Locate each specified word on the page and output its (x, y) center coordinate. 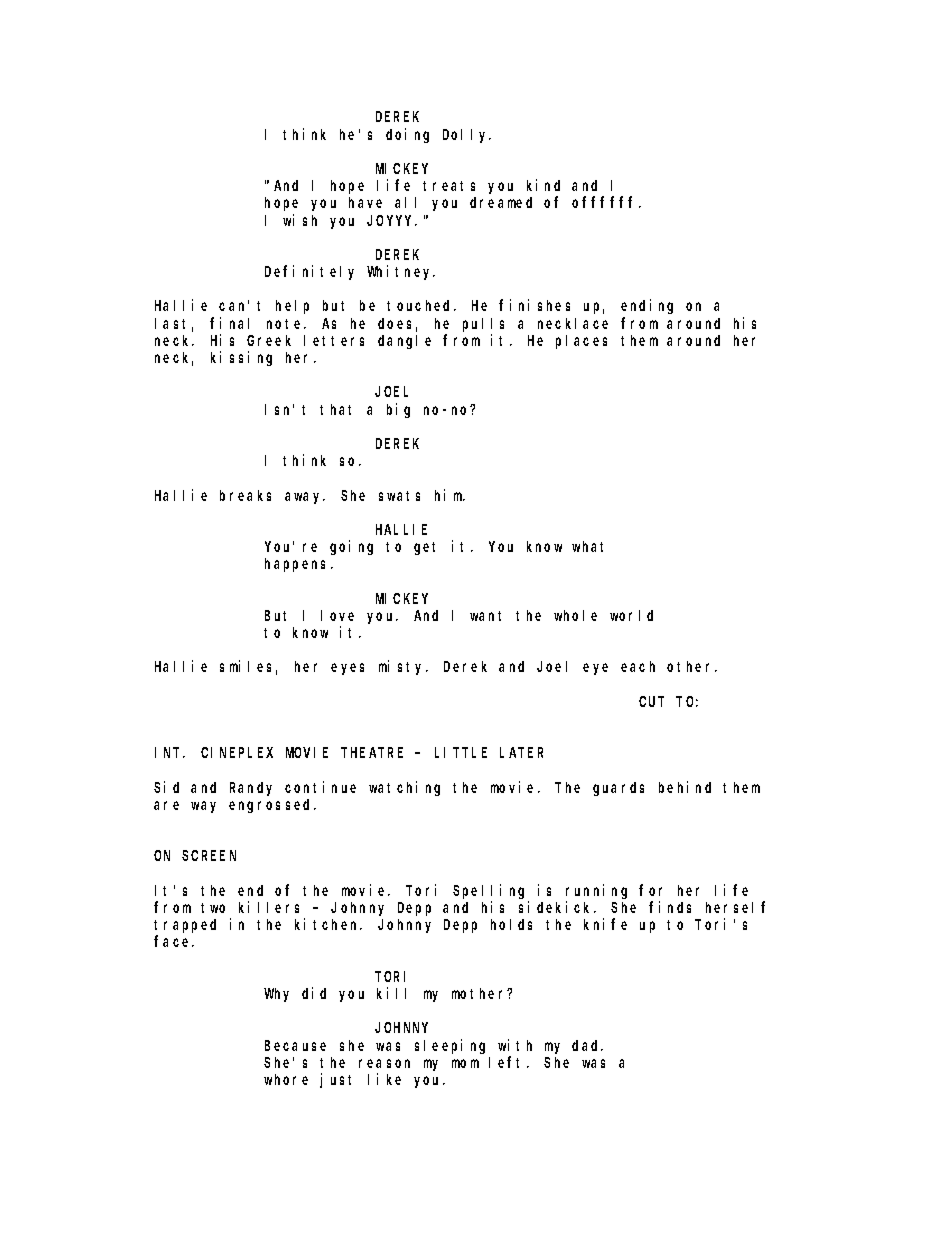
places (581, 342)
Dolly (467, 136)
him (450, 495)
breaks (245, 495)
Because (295, 1045)
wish (300, 220)
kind (543, 185)
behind (685, 787)
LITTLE (461, 753)
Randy (251, 789)
